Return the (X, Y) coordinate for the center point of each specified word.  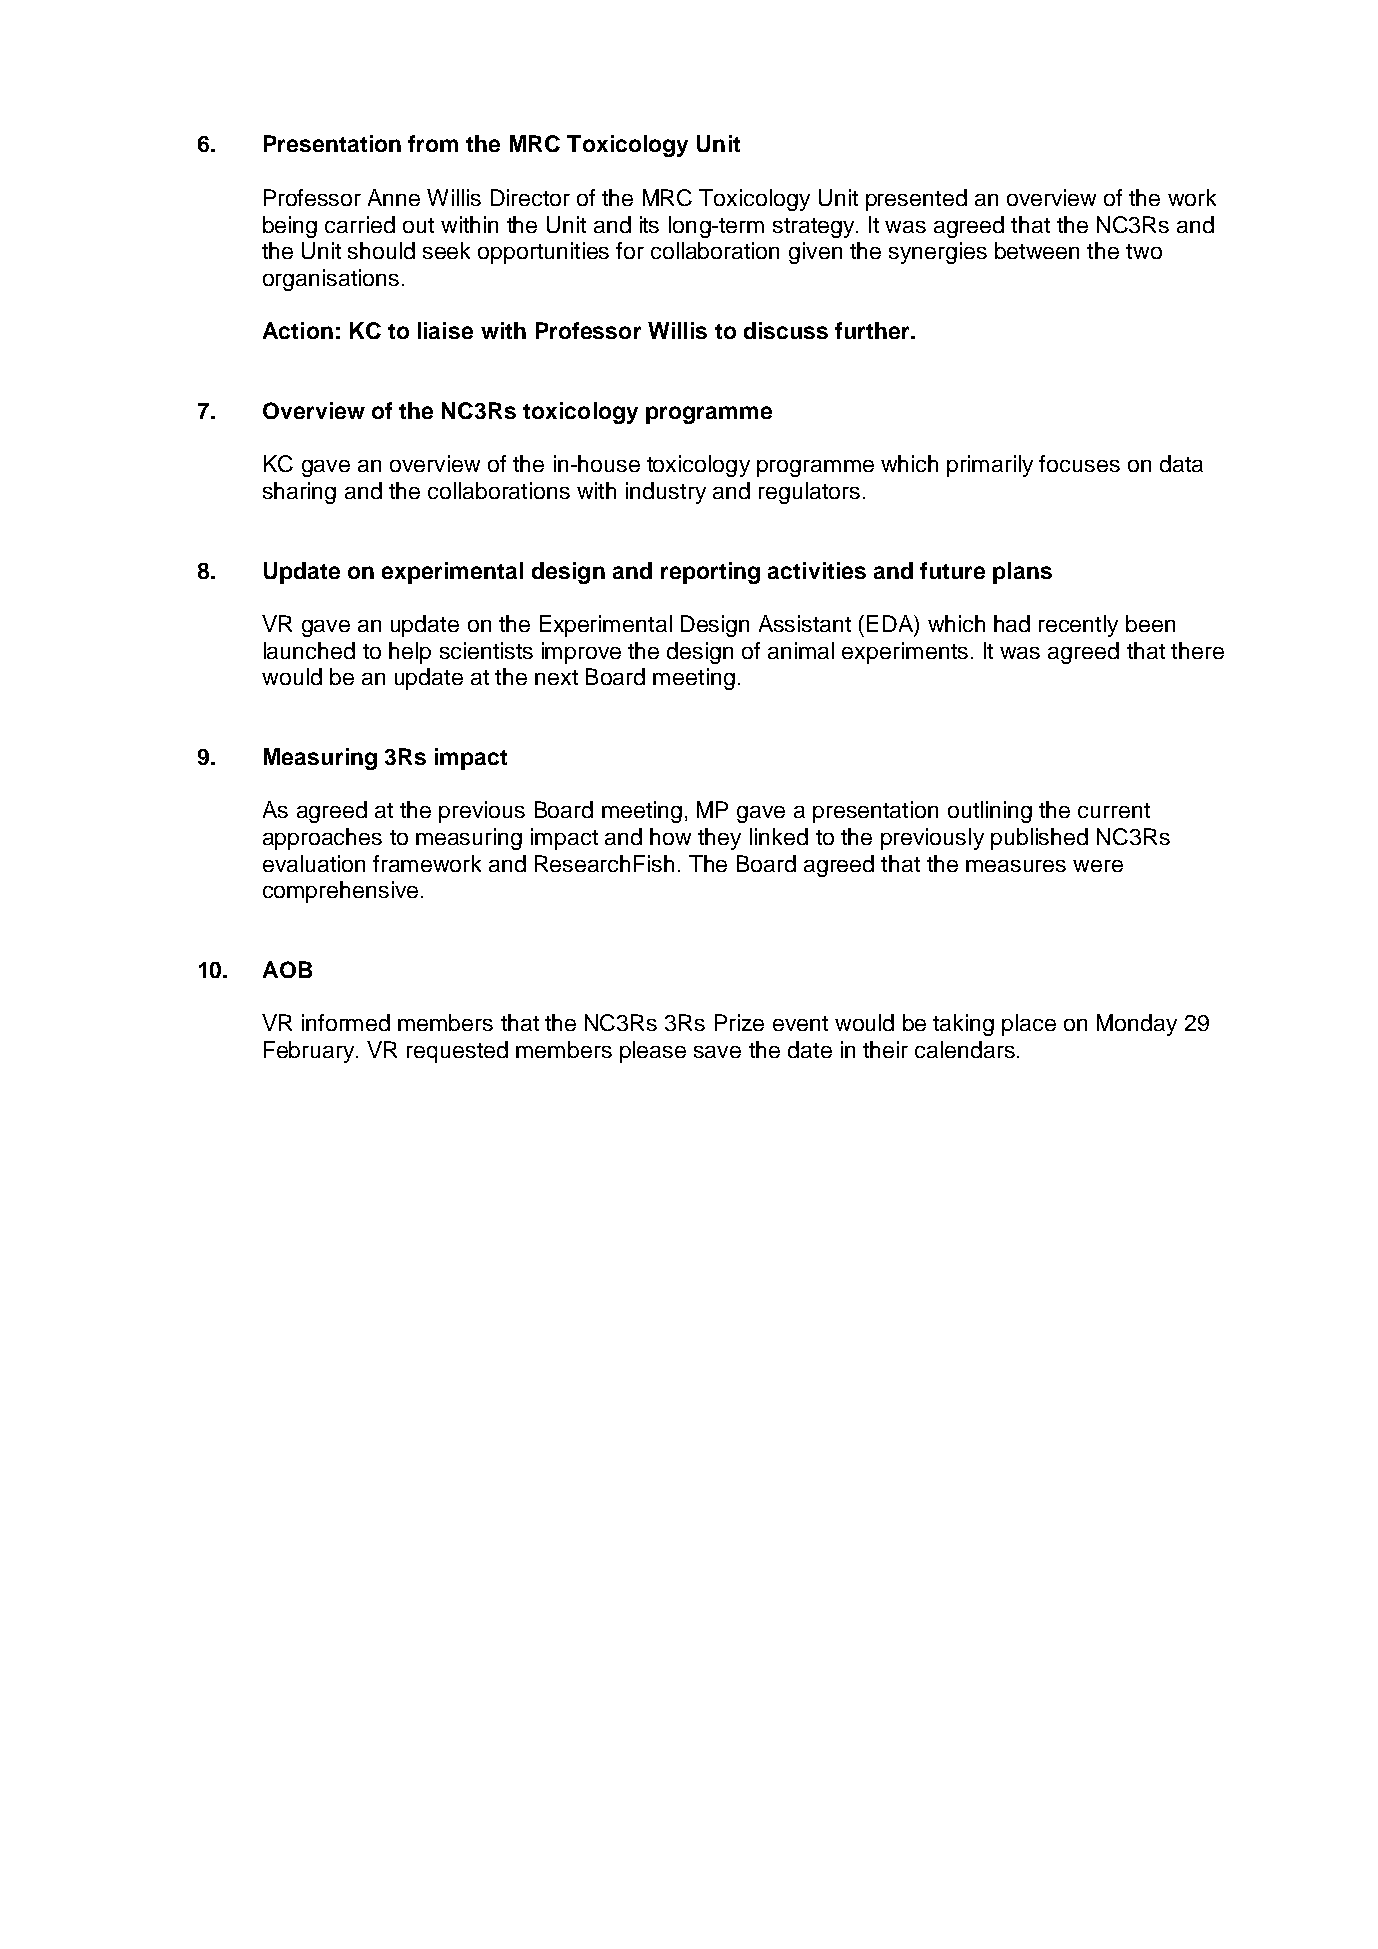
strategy (813, 228)
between (1037, 250)
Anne (394, 197)
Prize (739, 1022)
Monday (1137, 1025)
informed (346, 1022)
